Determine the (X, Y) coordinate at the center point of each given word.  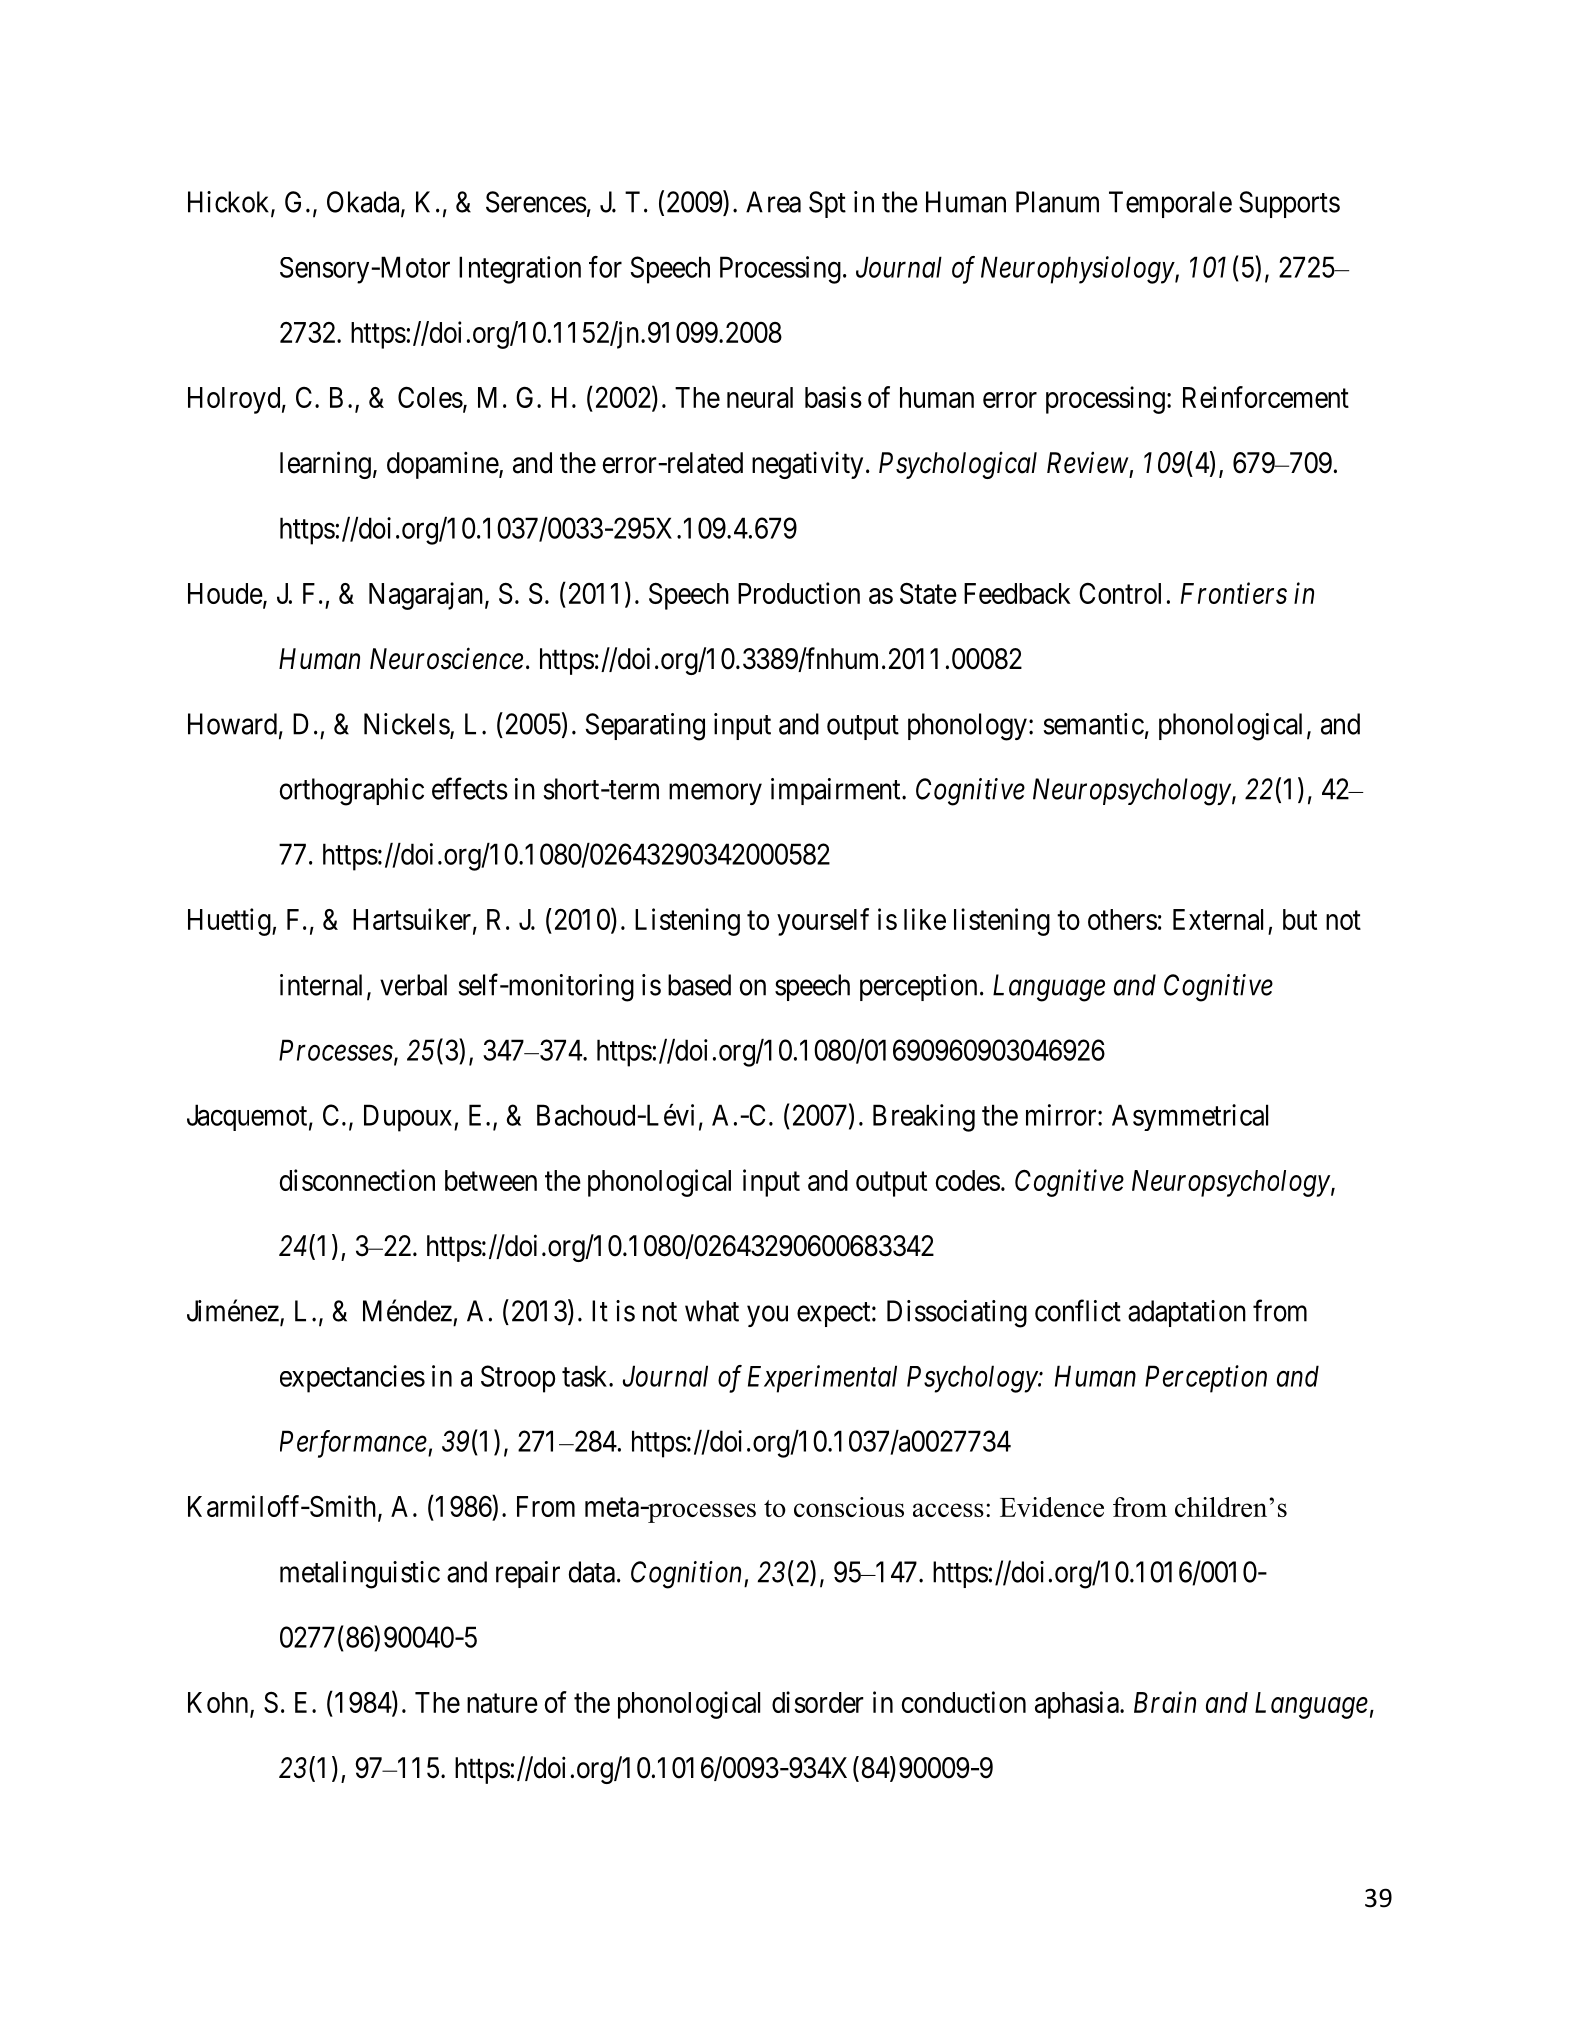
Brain (1165, 1702)
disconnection (357, 1180)
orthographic (352, 792)
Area (773, 202)
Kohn (219, 1703)
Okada (364, 203)
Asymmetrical (1190, 1117)
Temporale (1170, 204)
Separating (645, 727)
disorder (818, 1702)
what (712, 1311)
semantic (1093, 724)
